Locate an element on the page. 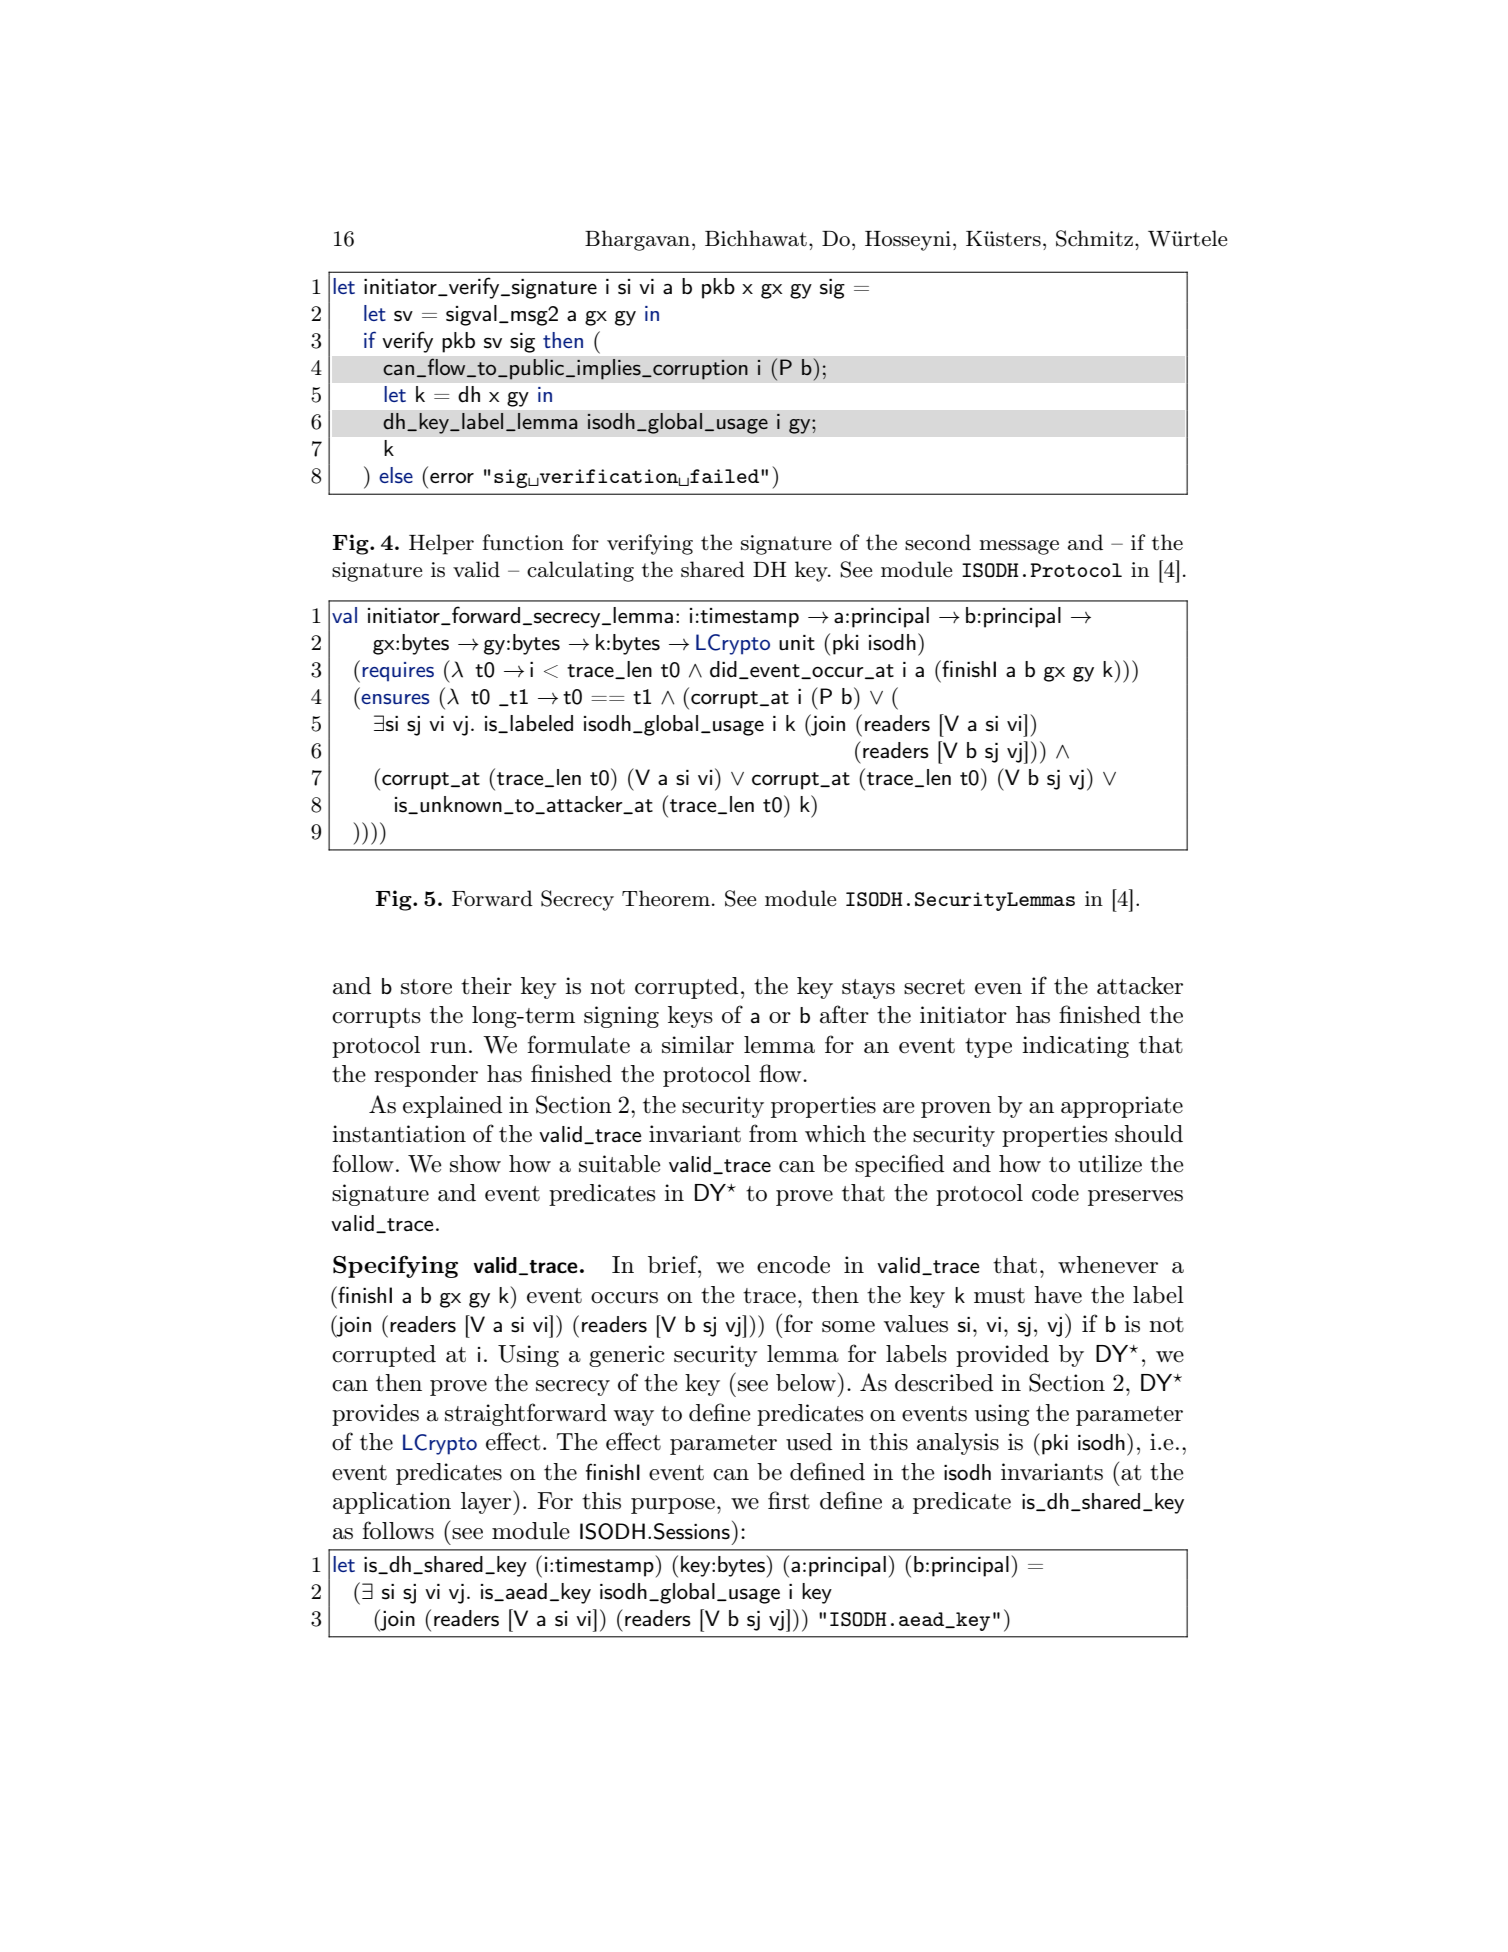  message is located at coordinates (1019, 547).
